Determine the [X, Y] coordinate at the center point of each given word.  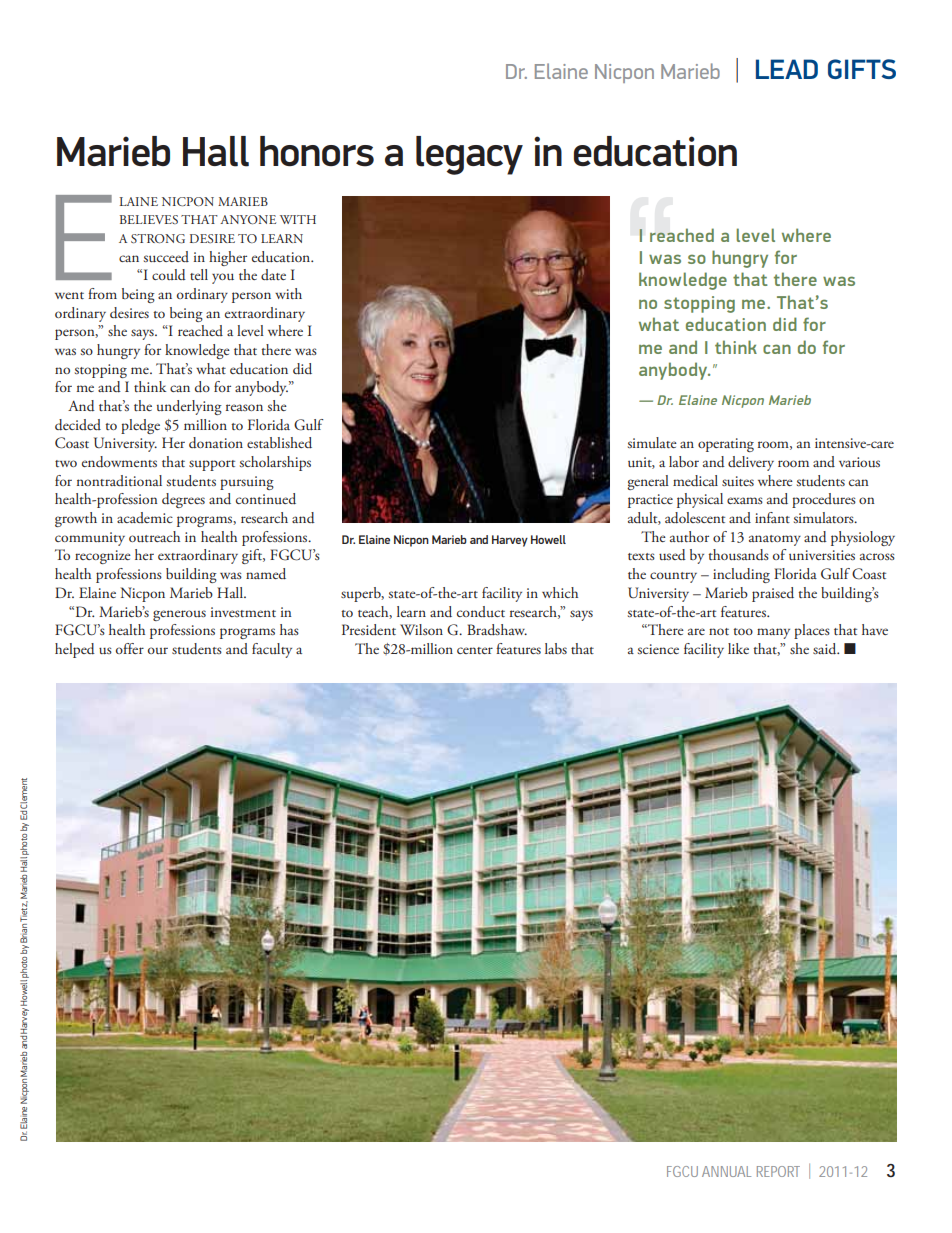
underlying [189, 407]
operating [726, 445]
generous [179, 615]
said [826, 649]
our [158, 650]
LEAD [787, 69]
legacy [469, 155]
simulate [652, 442]
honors [317, 151]
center [475, 650]
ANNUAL [726, 1171]
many [773, 633]
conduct [481, 611]
